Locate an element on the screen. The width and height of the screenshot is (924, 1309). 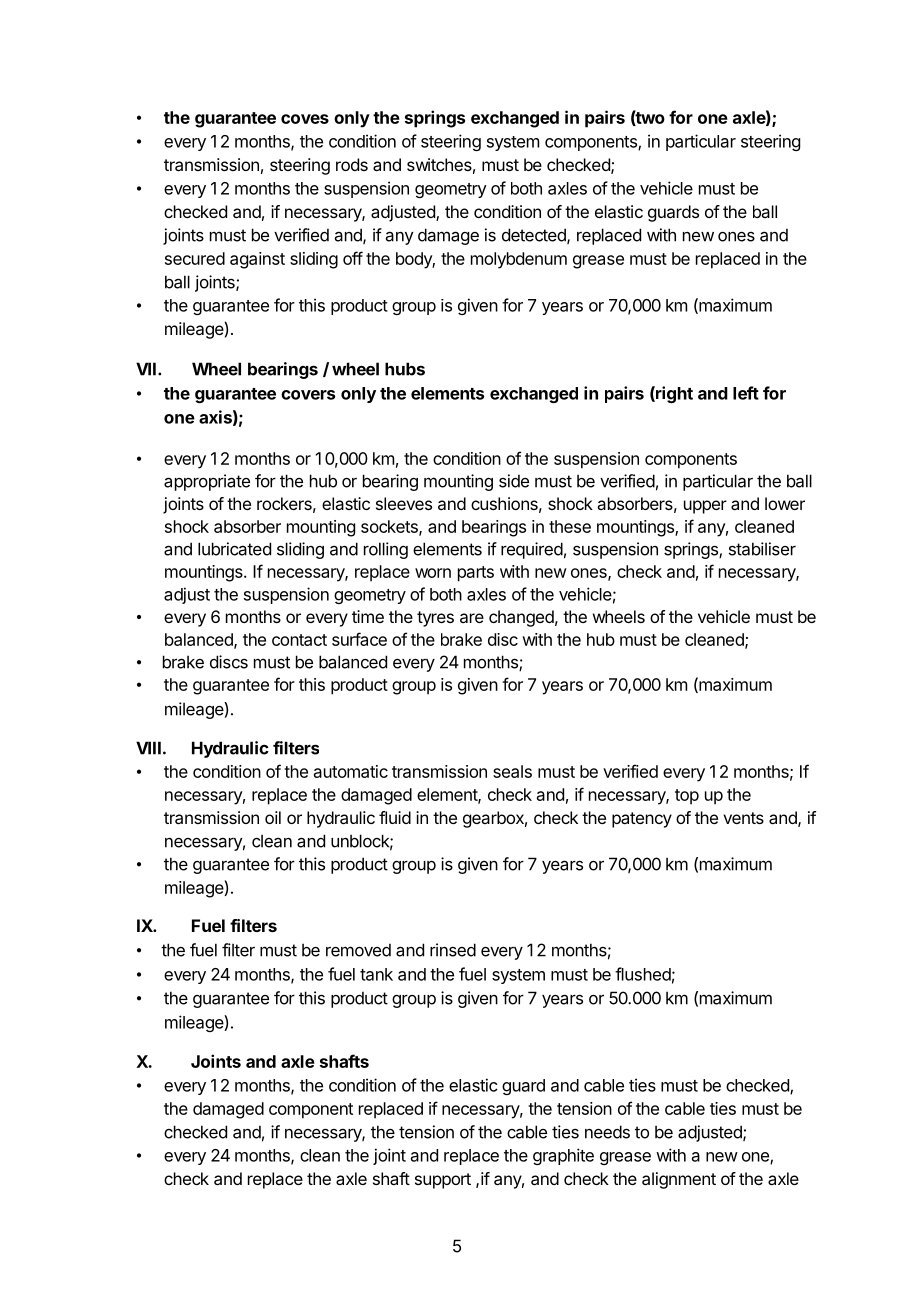
are is located at coordinates (472, 618).
